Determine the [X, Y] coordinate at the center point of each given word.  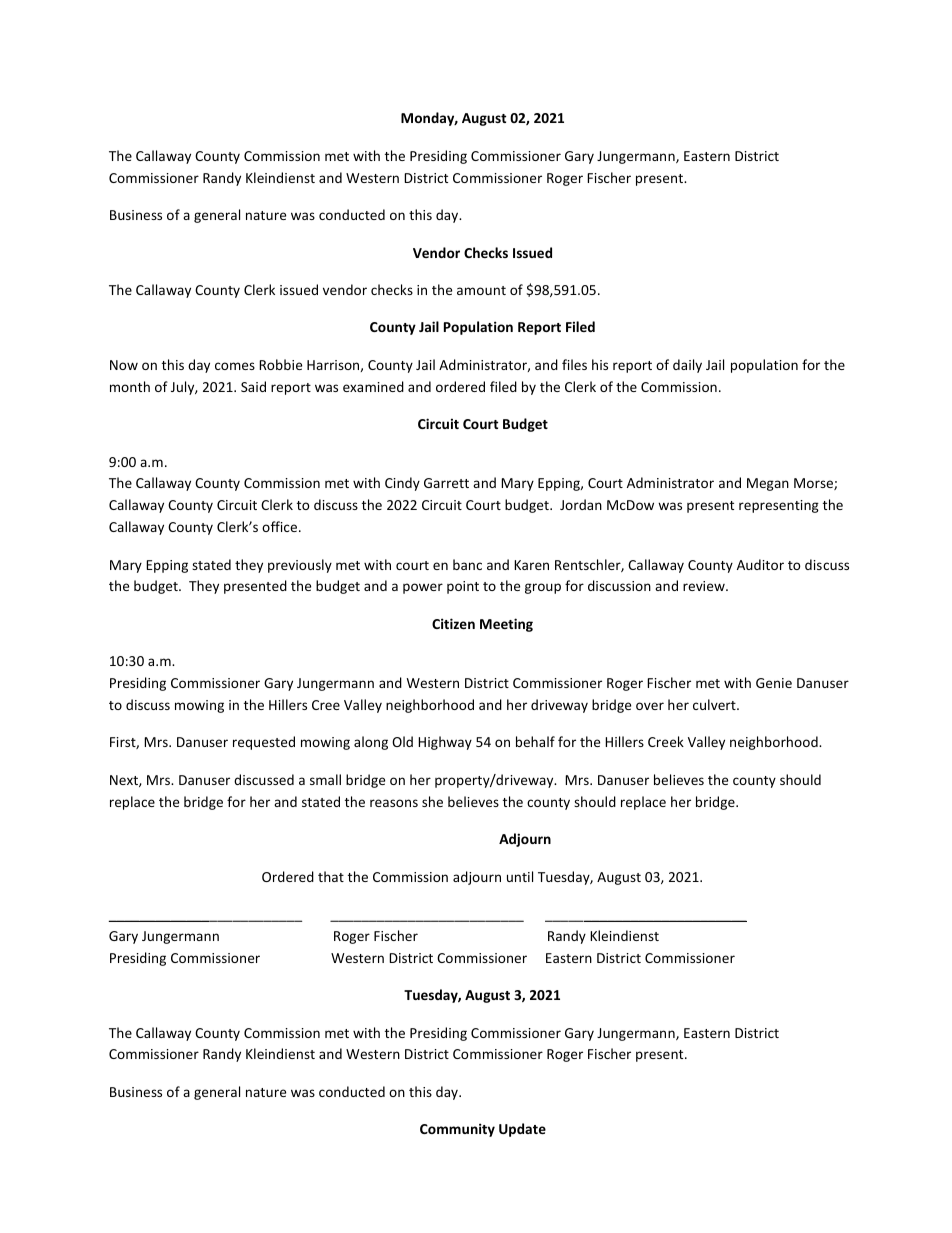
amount [481, 290]
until [520, 876]
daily [687, 366]
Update [522, 1130]
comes [235, 366]
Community [457, 1130]
